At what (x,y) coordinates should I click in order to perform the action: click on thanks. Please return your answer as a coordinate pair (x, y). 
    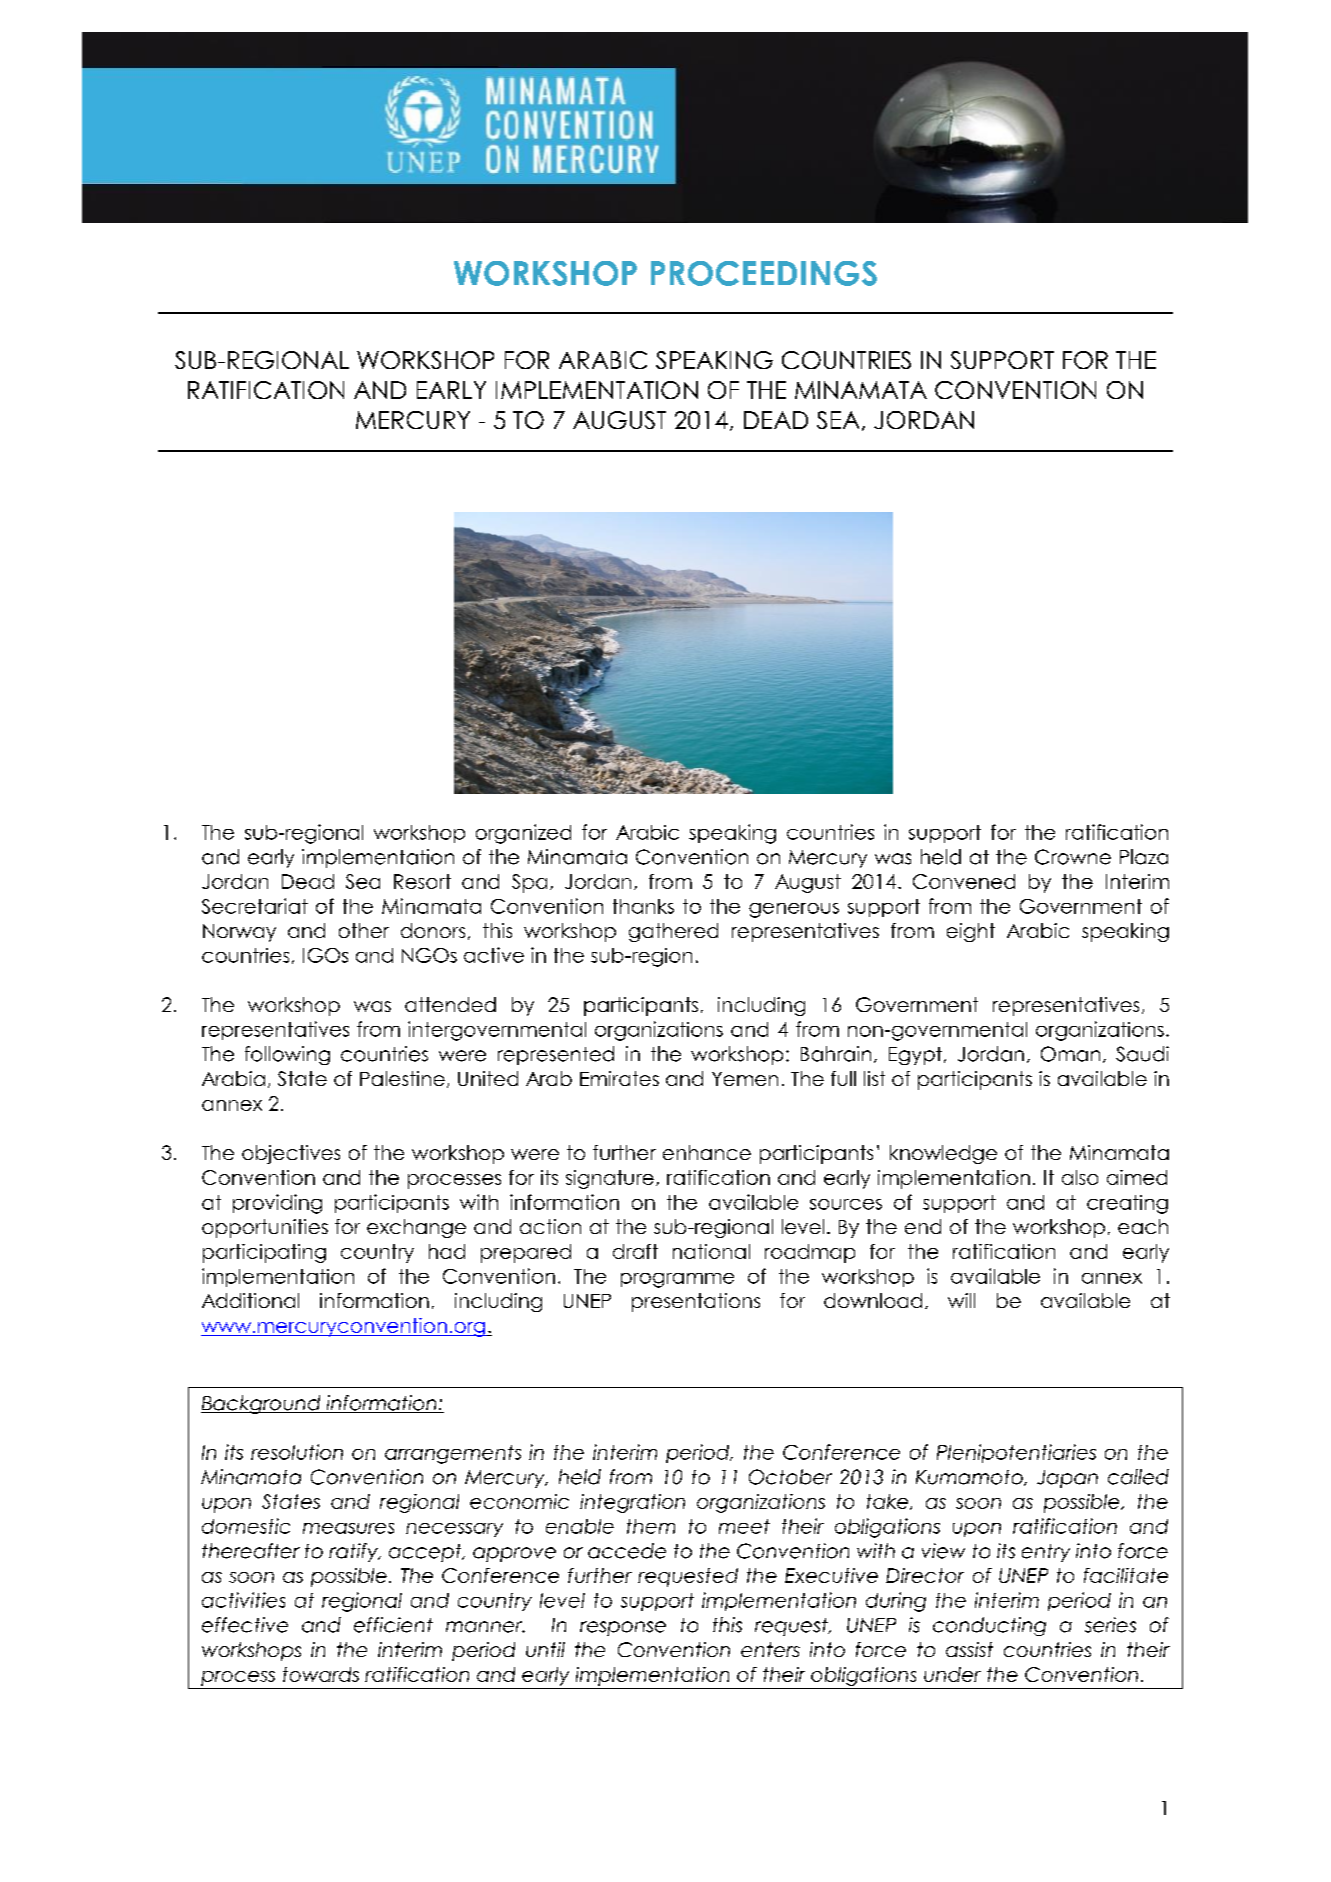
    Looking at the image, I should click on (643, 906).
